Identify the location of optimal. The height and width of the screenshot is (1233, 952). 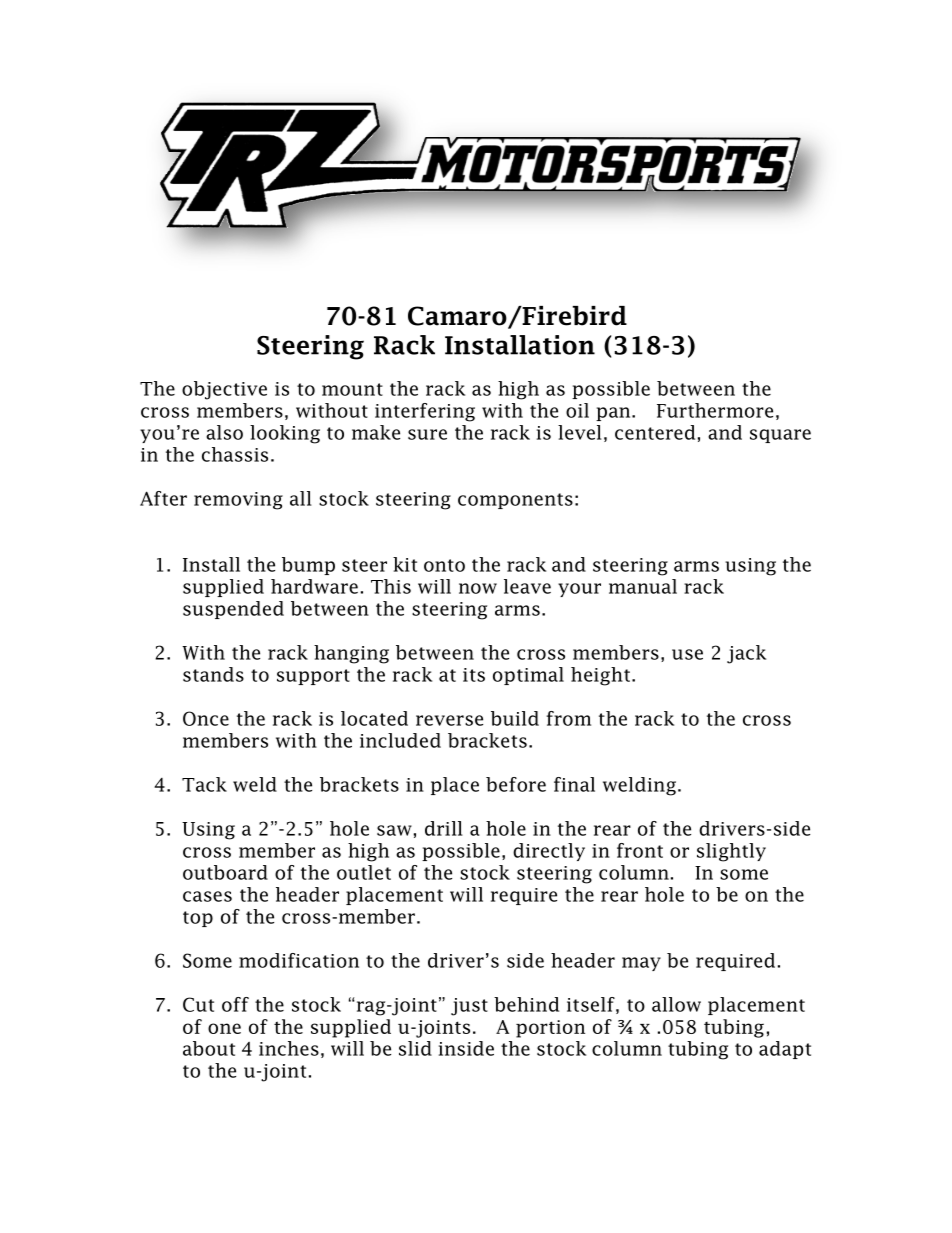
(528, 676).
